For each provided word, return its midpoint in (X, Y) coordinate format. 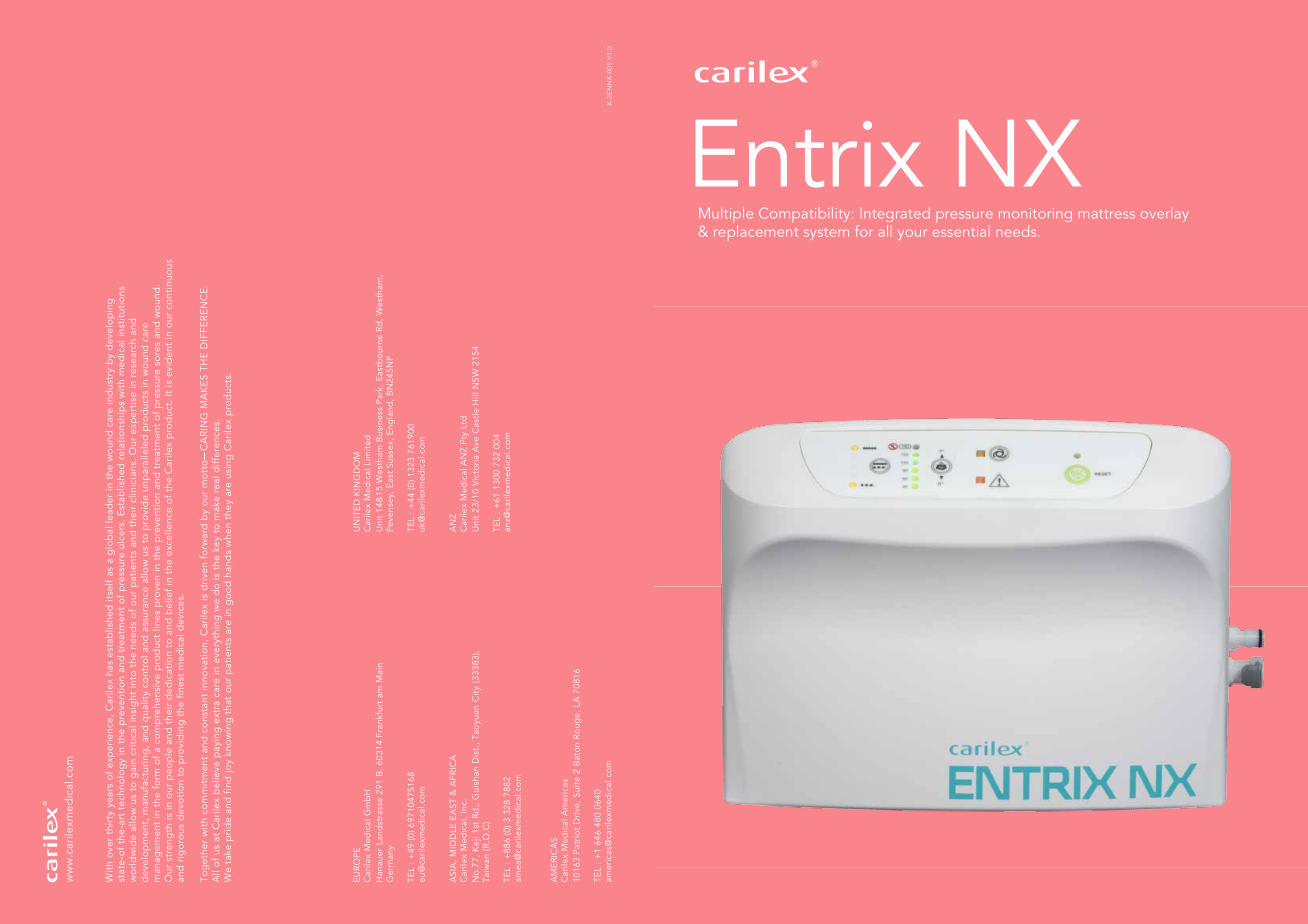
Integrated (897, 214)
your (912, 234)
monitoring (1035, 215)
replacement (756, 233)
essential (961, 231)
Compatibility (806, 215)
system (826, 234)
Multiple (726, 215)
